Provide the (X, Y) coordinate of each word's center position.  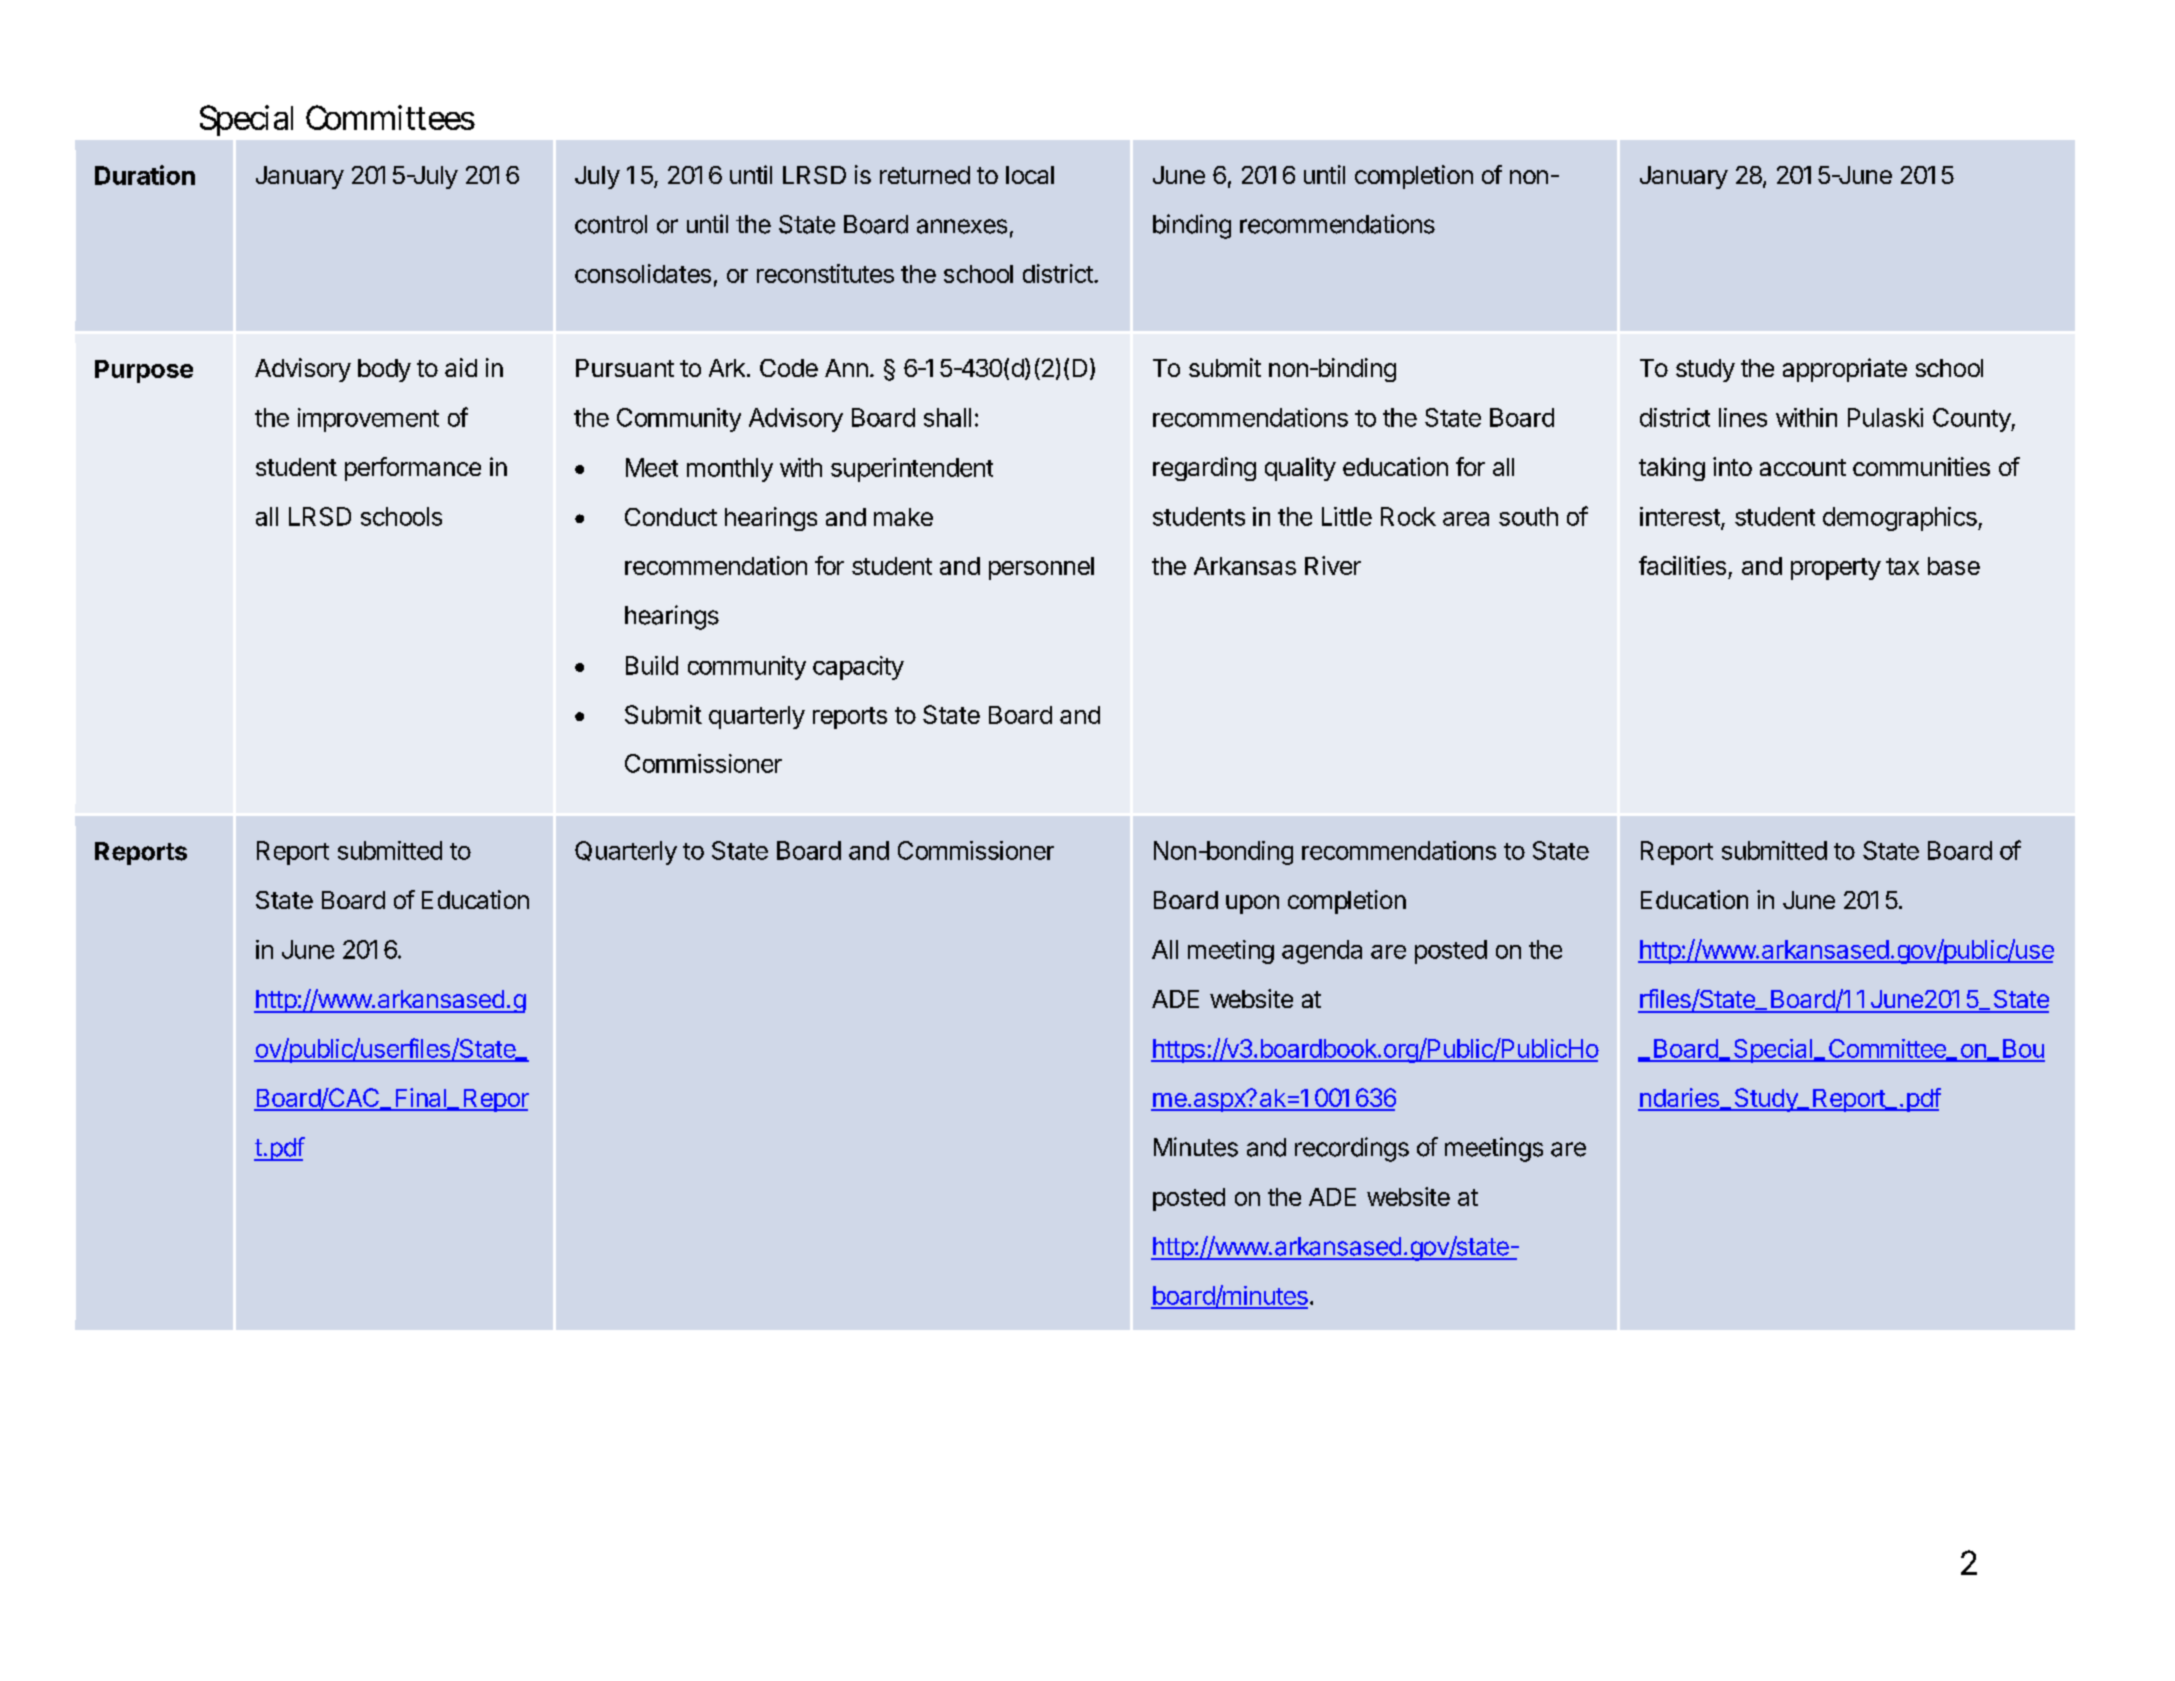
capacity (858, 668)
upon (1252, 904)
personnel (1041, 568)
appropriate (1845, 370)
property (1836, 569)
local (1030, 175)
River (1333, 565)
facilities (1682, 565)
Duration (145, 175)
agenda (1322, 952)
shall (947, 417)
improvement (368, 420)
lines (1743, 417)
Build (652, 665)
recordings (1352, 1149)
